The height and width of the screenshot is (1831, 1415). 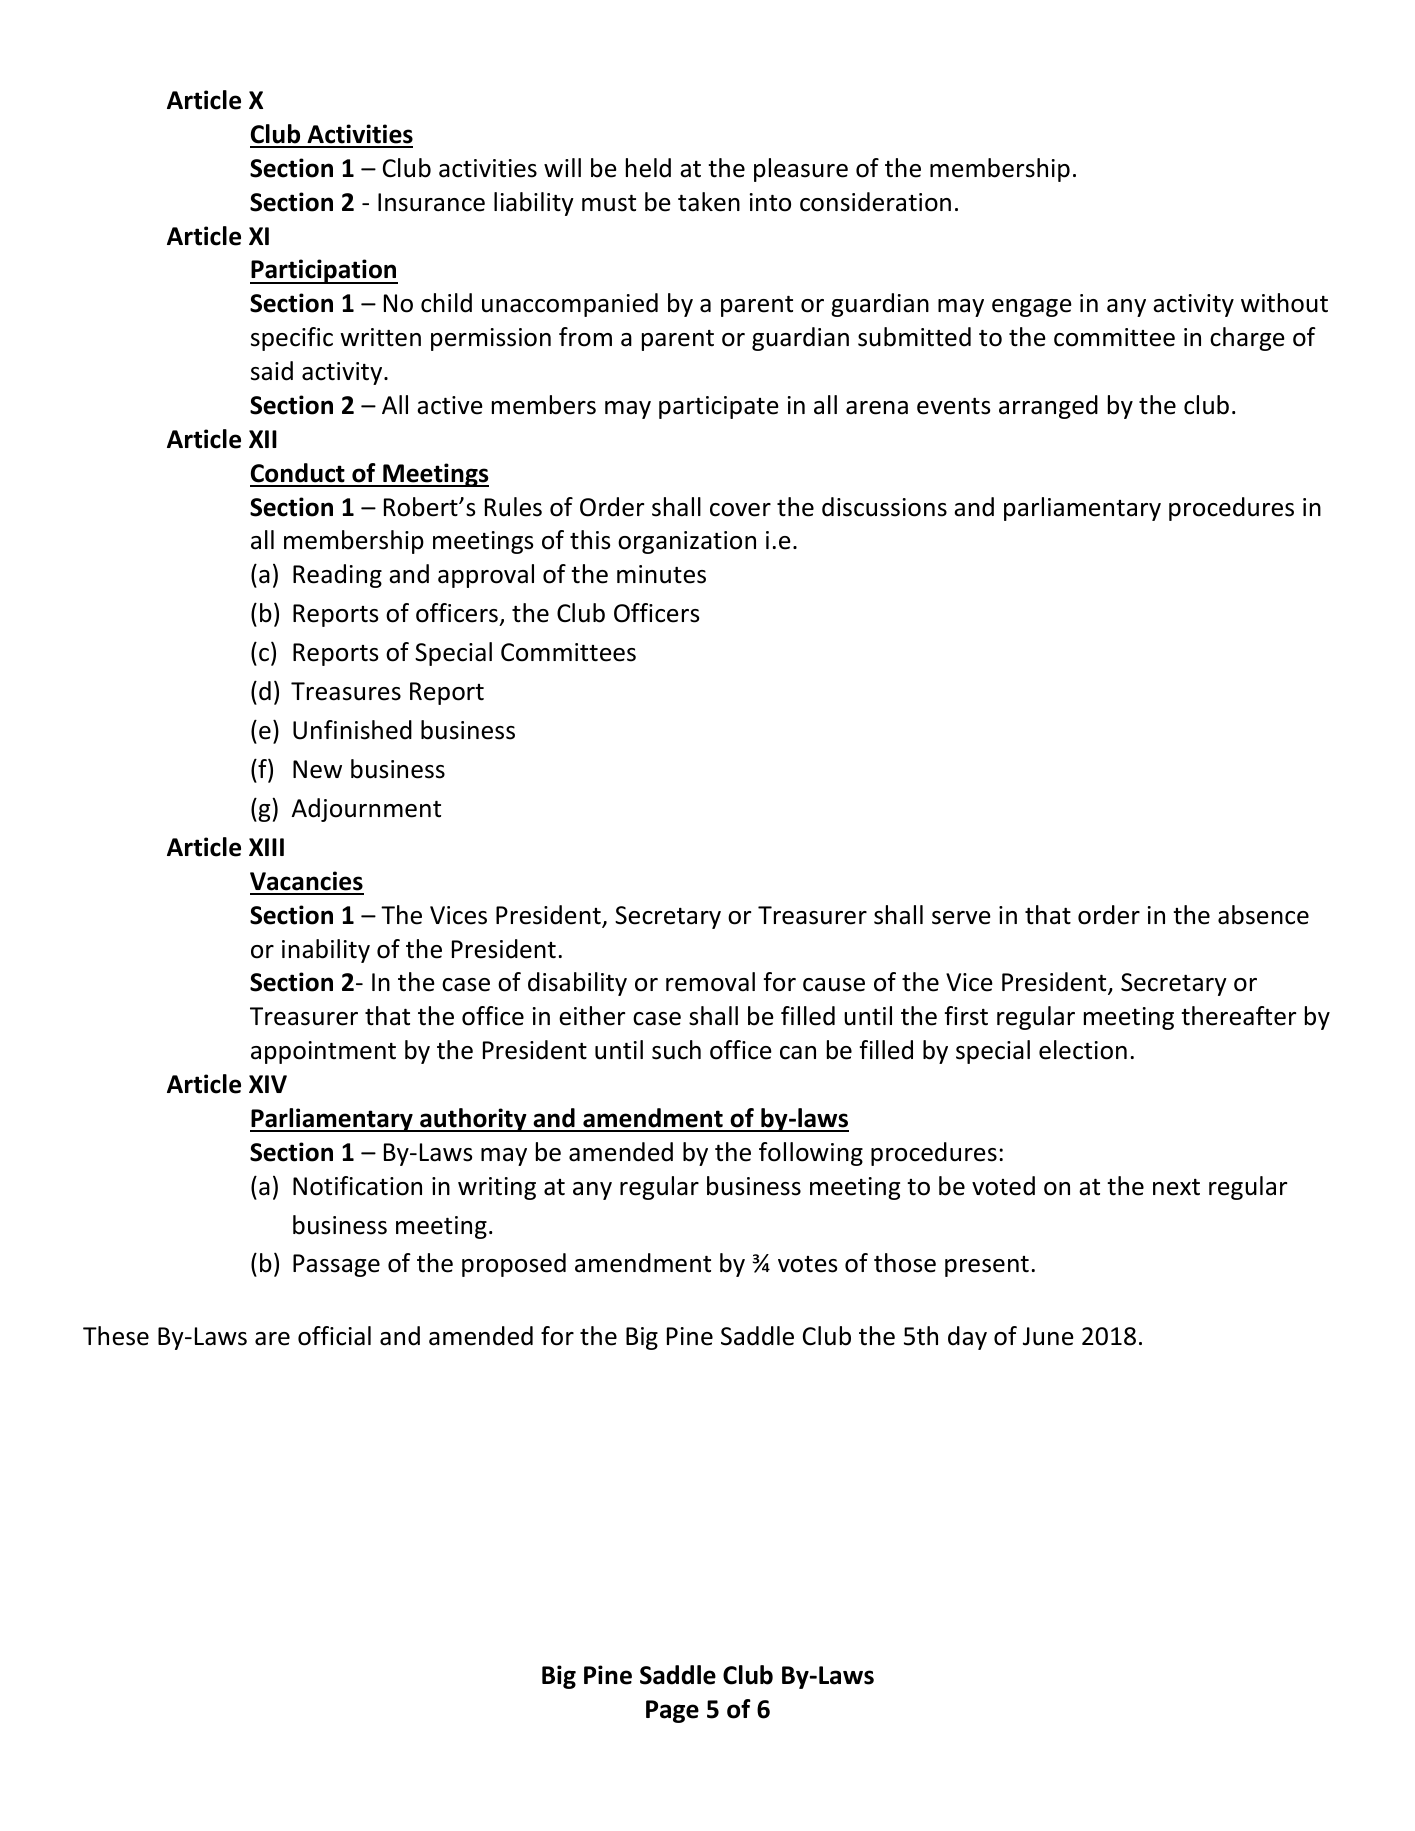 What do you see at coordinates (1263, 915) in the screenshot?
I see `absence` at bounding box center [1263, 915].
